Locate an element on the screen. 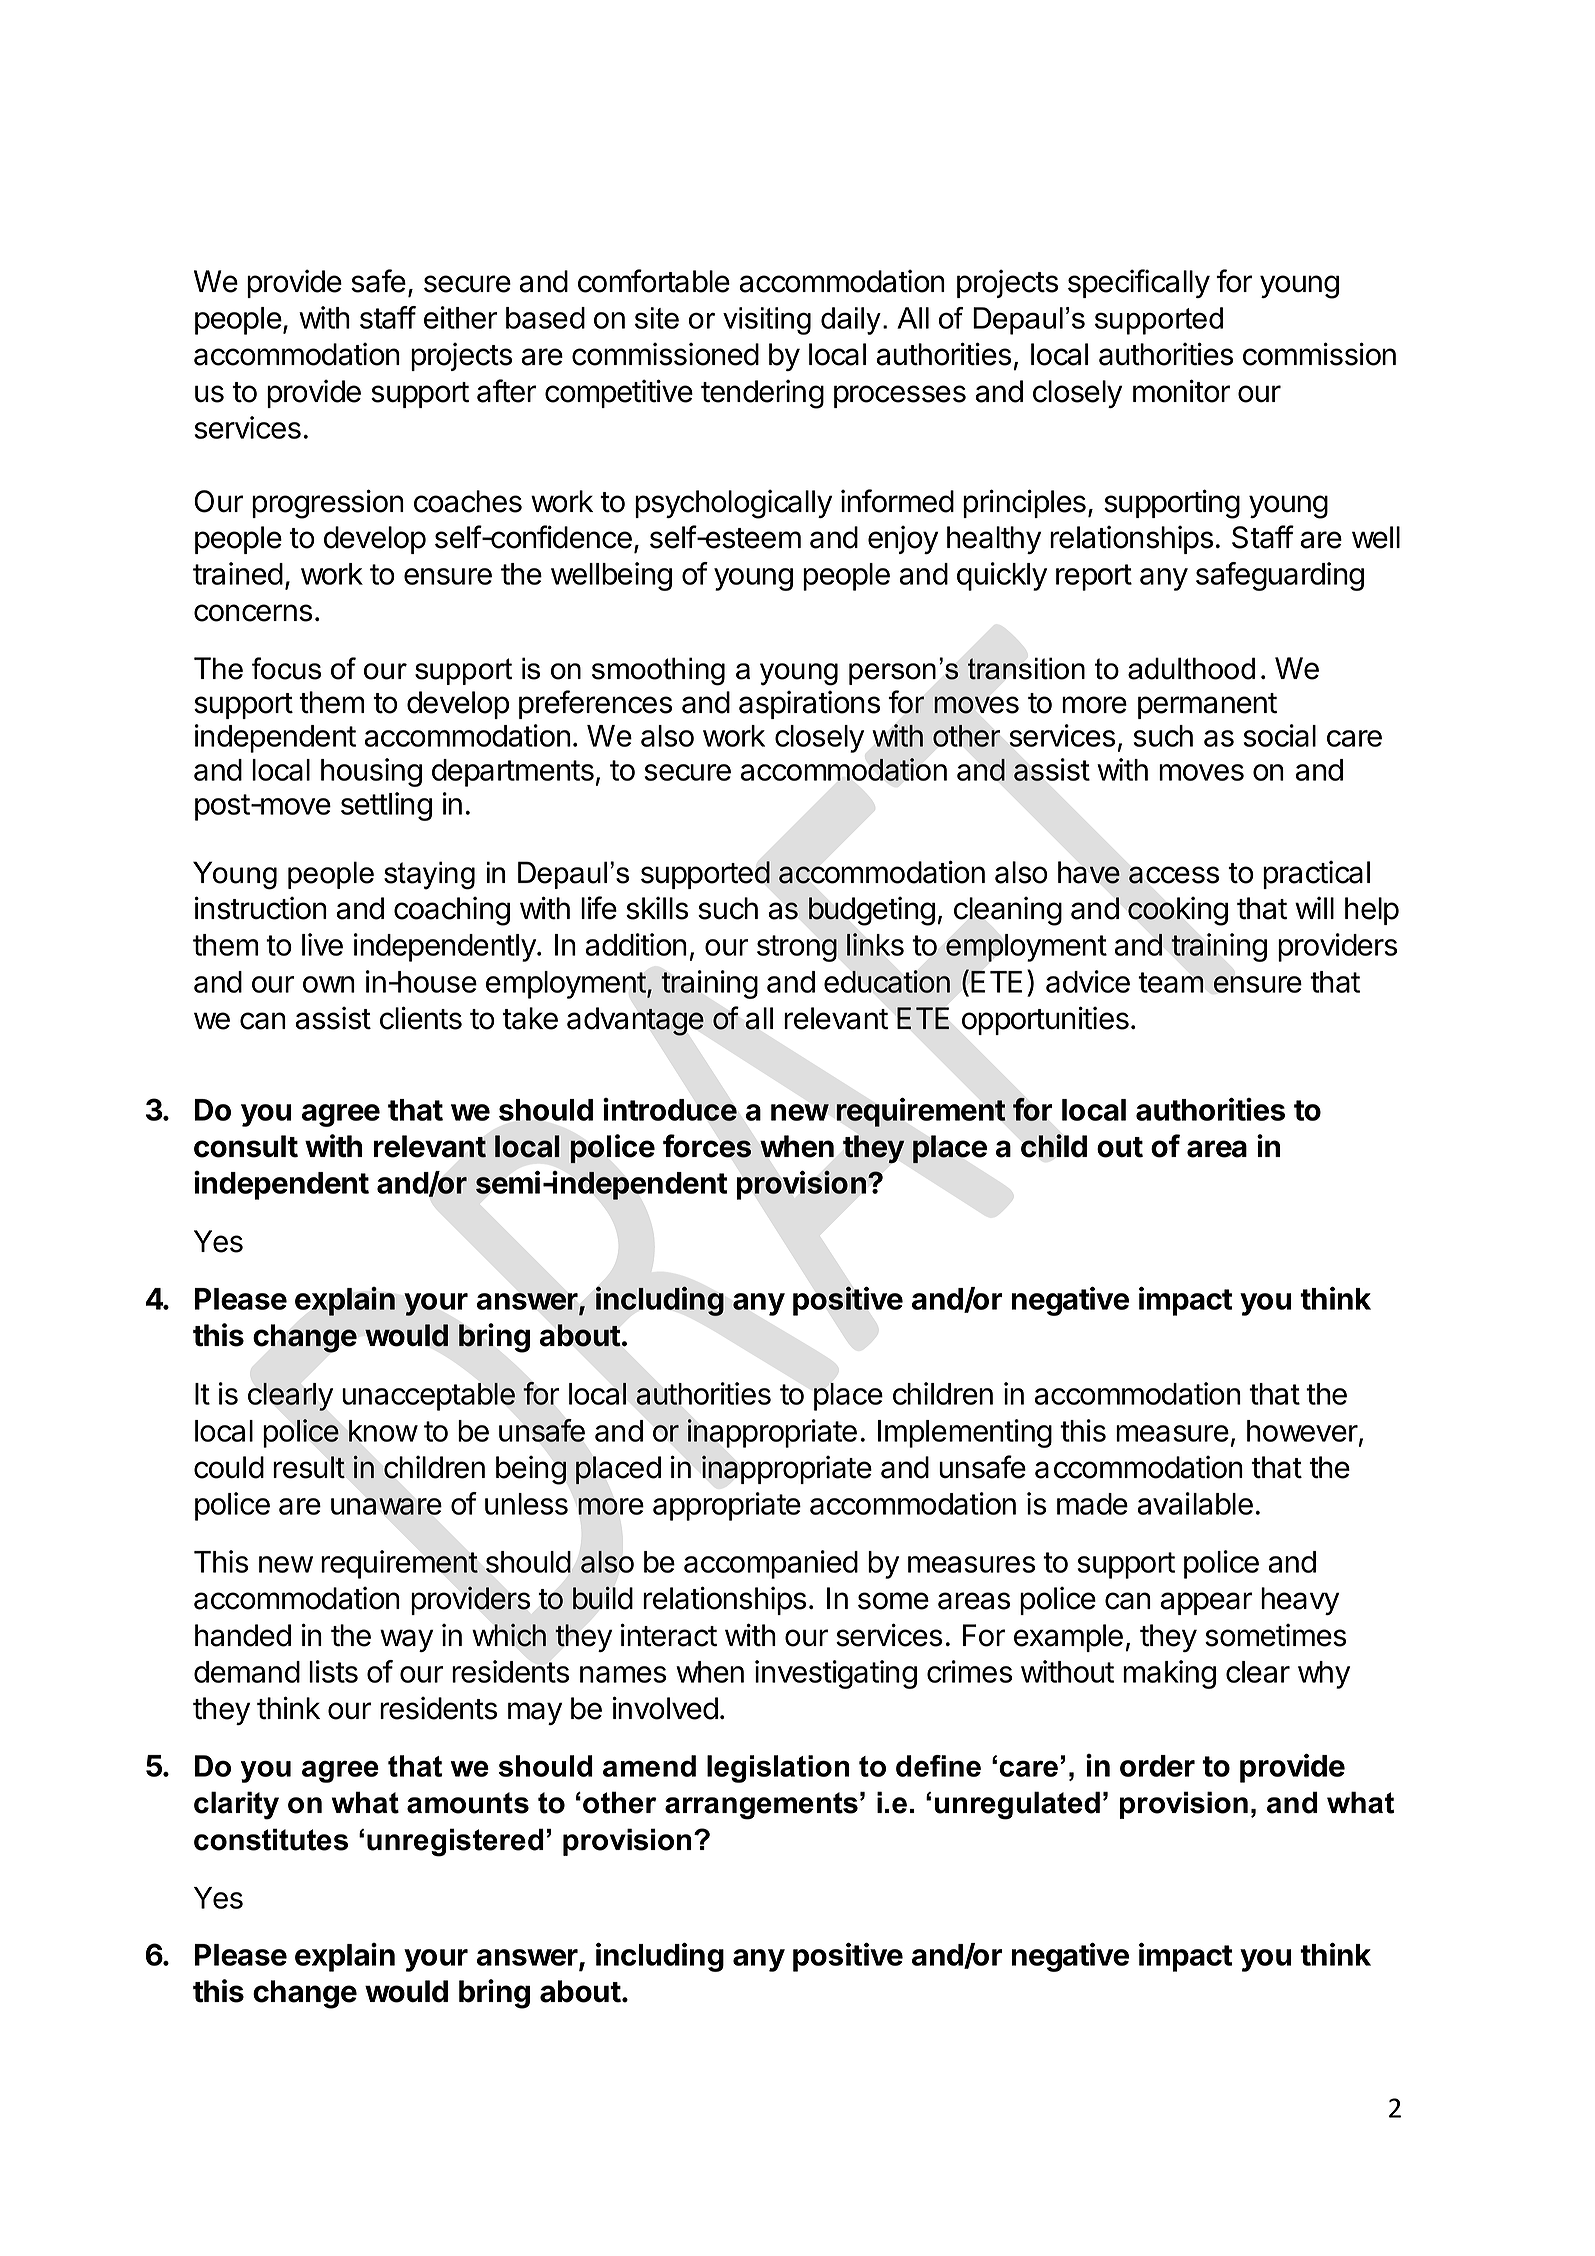  monitor is located at coordinates (1181, 391).
